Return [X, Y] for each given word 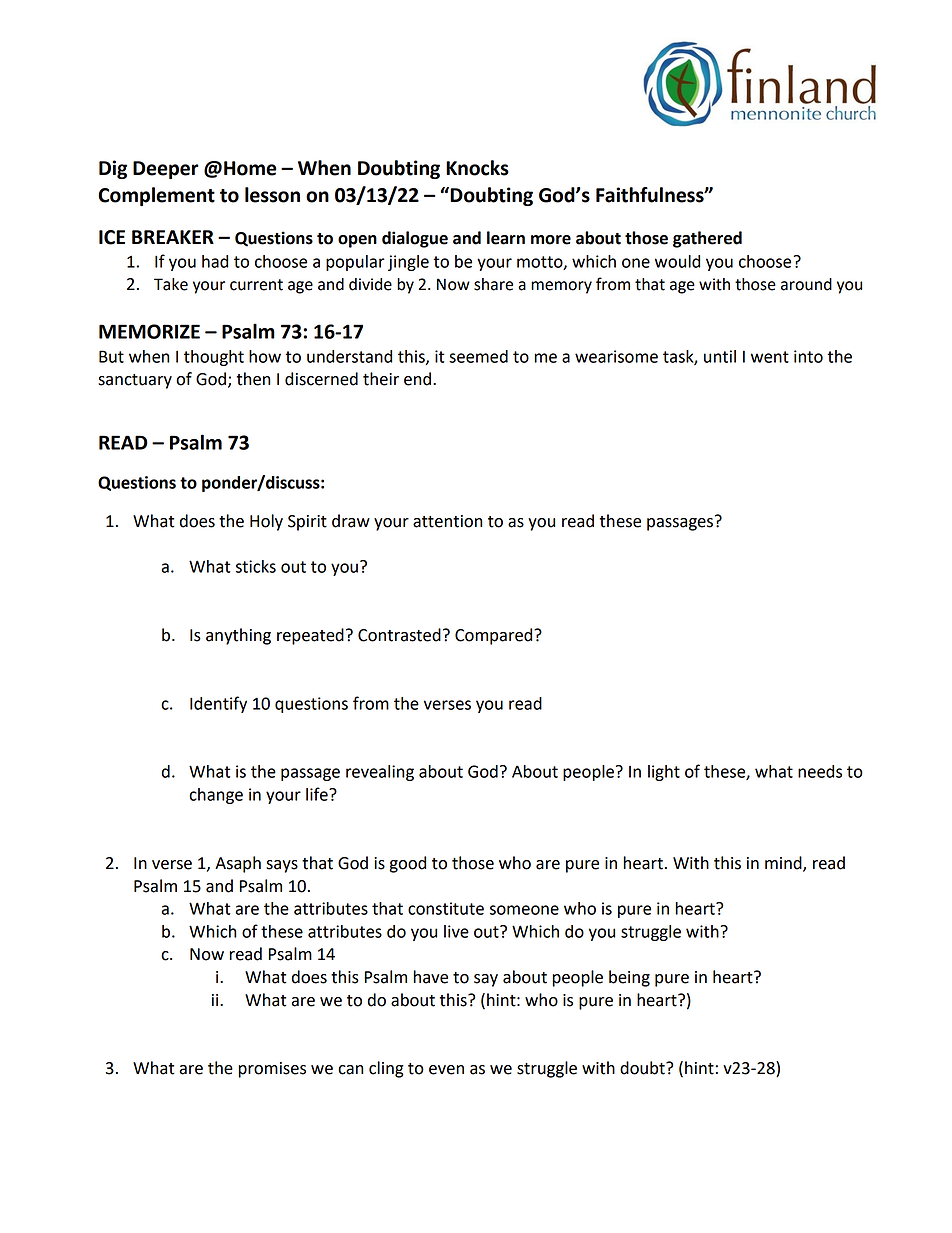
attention [447, 521]
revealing [380, 773]
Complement [156, 196]
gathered [707, 239]
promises [272, 1070]
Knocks [477, 168]
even [446, 1070]
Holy [266, 522]
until [720, 356]
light [664, 773]
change [216, 796]
